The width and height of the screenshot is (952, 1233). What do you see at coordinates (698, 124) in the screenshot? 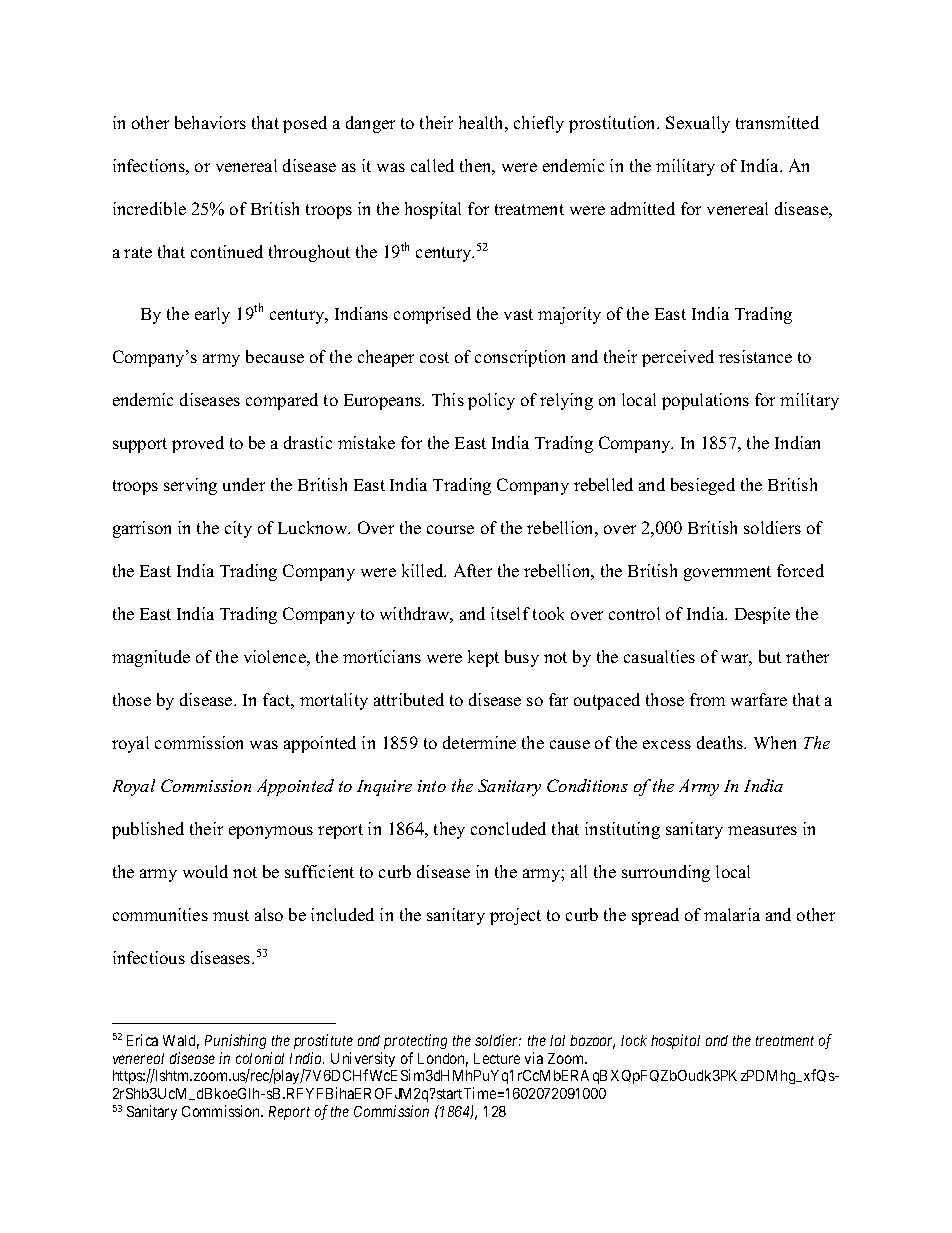
I see `Sexually` at bounding box center [698, 124].
